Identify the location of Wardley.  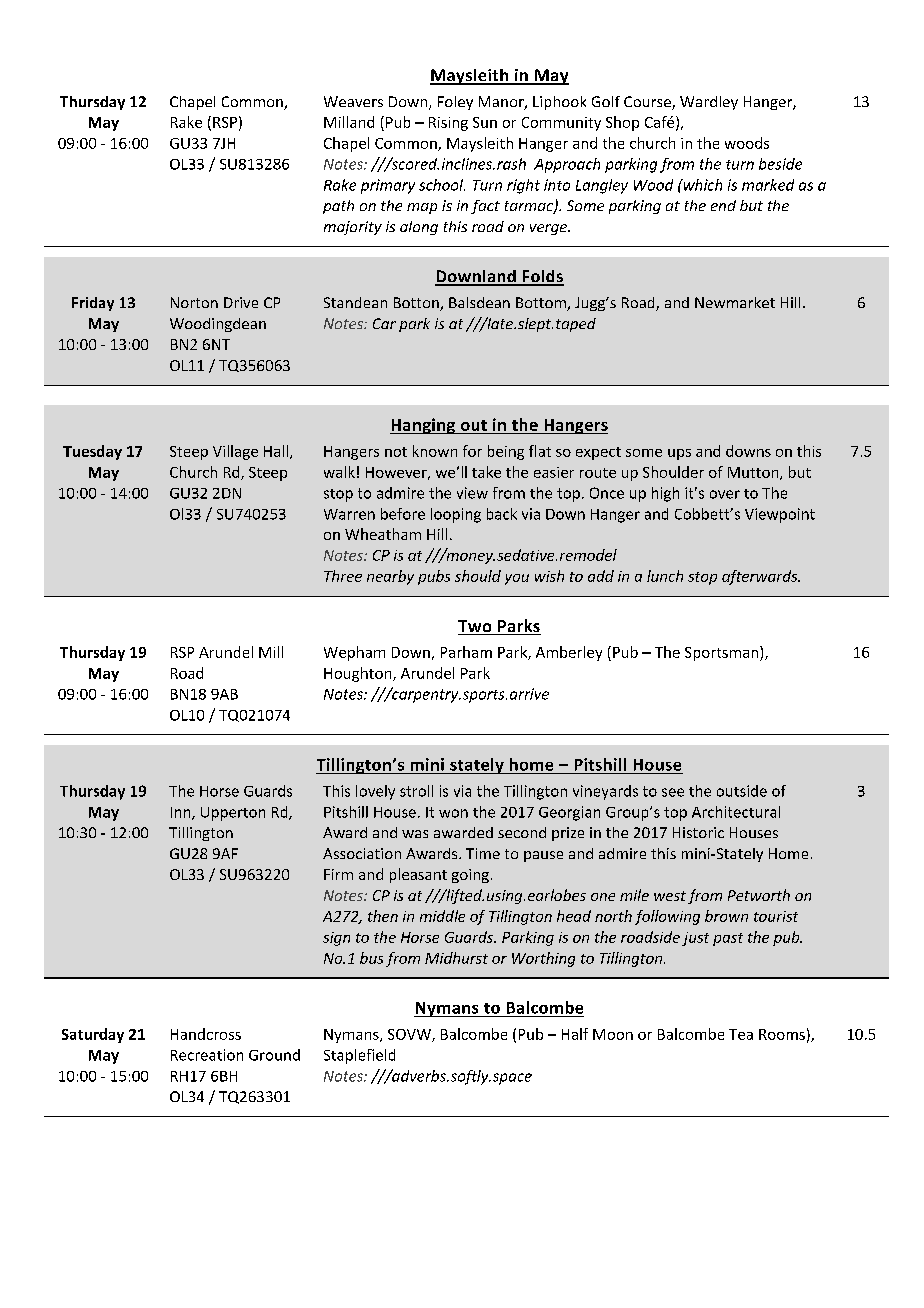
(709, 103).
